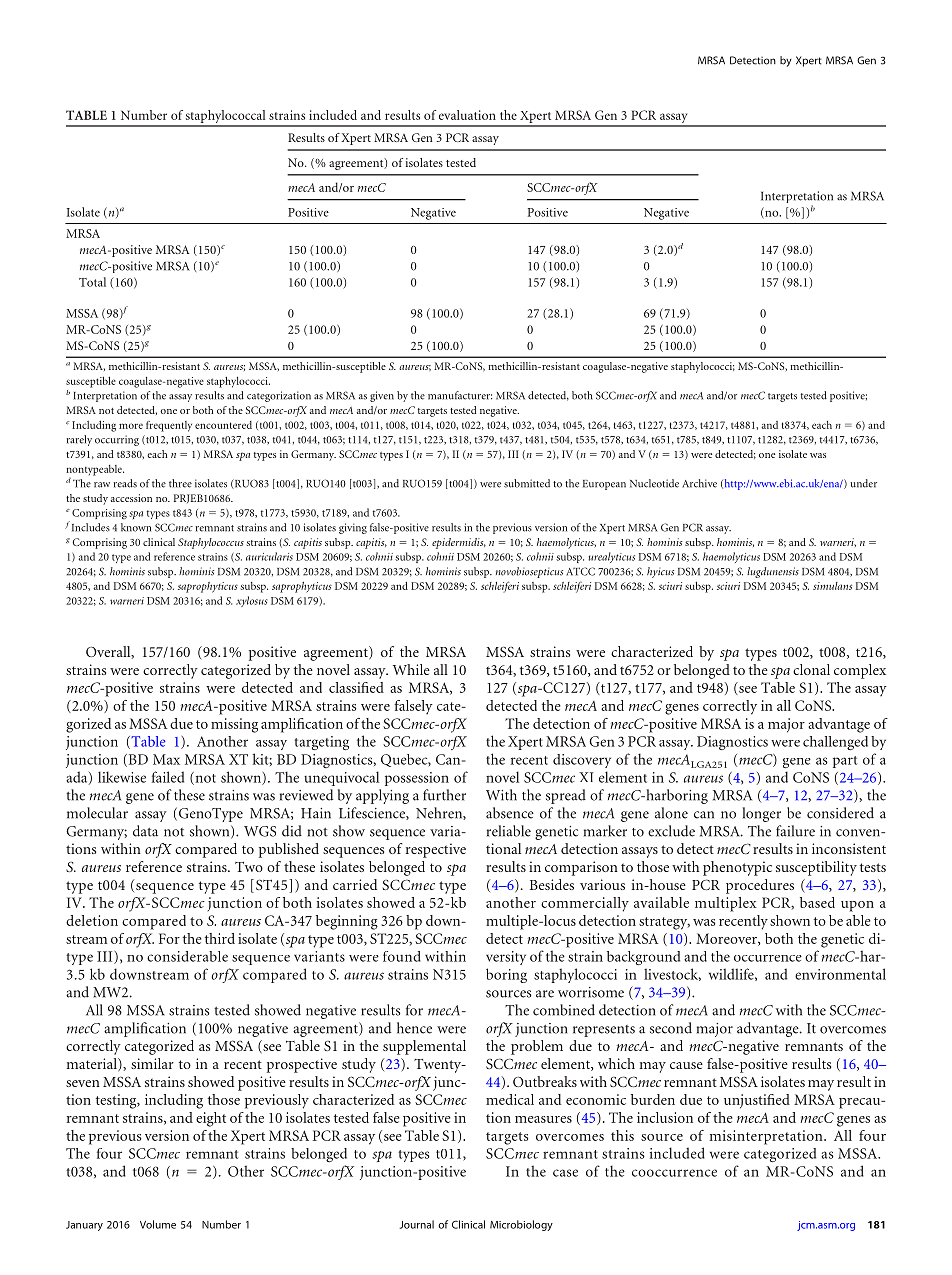 The height and width of the page is (1275, 952). What do you see at coordinates (402, 956) in the page?
I see `found` at bounding box center [402, 956].
